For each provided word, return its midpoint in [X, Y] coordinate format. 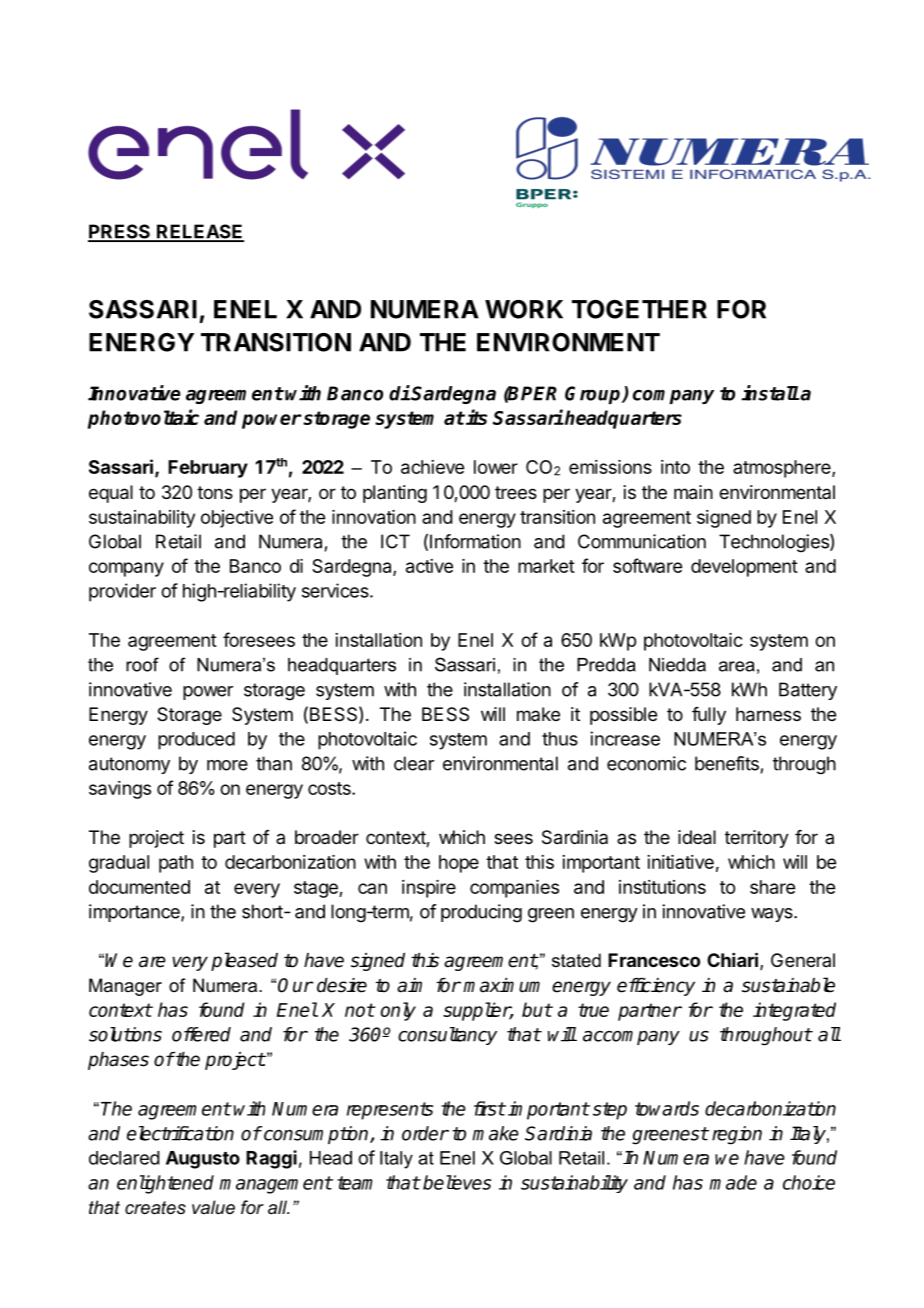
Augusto [203, 1160]
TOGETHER [639, 309]
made [733, 1182]
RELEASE [199, 232]
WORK [524, 309]
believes [457, 1182]
